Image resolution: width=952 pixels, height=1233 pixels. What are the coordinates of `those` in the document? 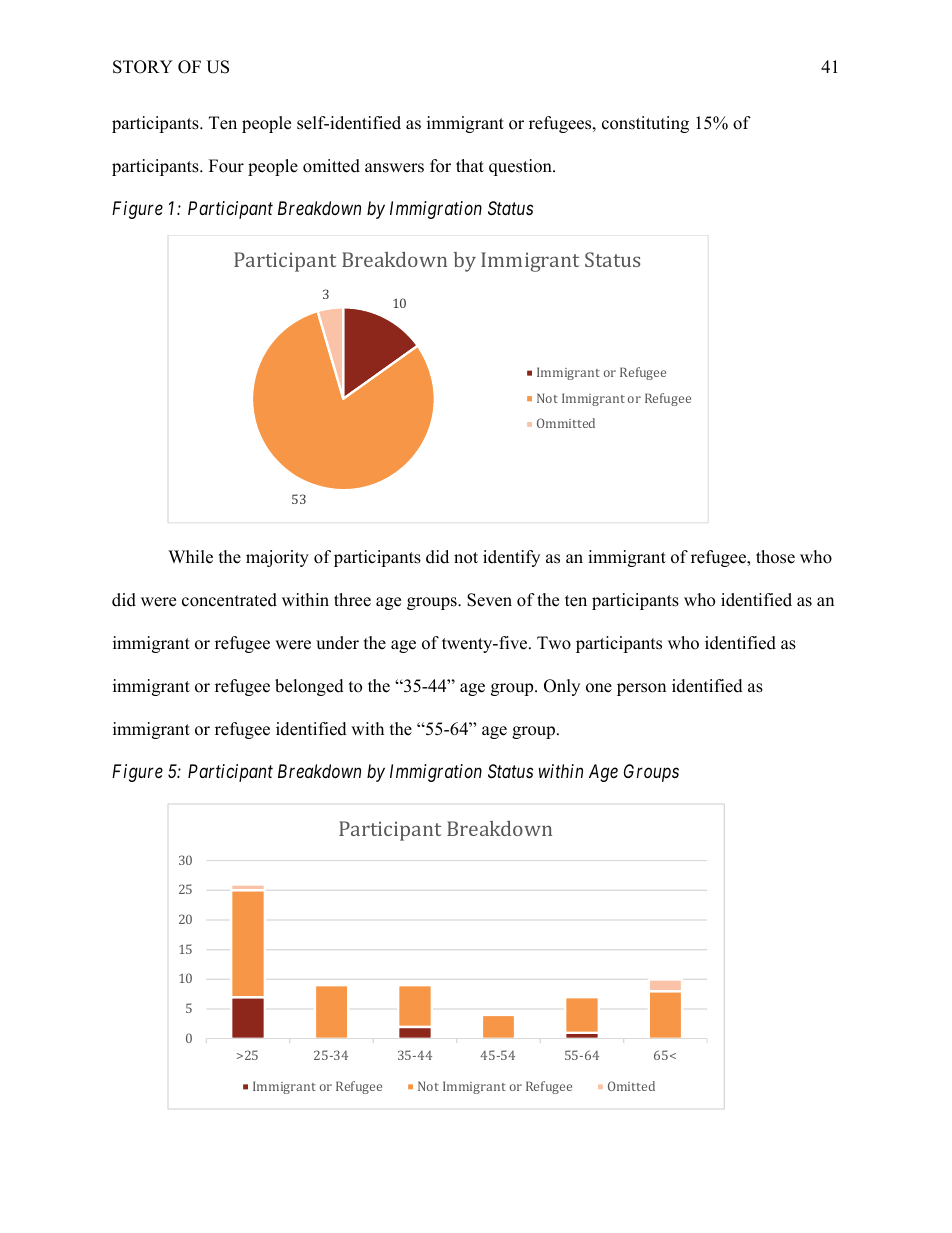 It's located at (775, 557).
